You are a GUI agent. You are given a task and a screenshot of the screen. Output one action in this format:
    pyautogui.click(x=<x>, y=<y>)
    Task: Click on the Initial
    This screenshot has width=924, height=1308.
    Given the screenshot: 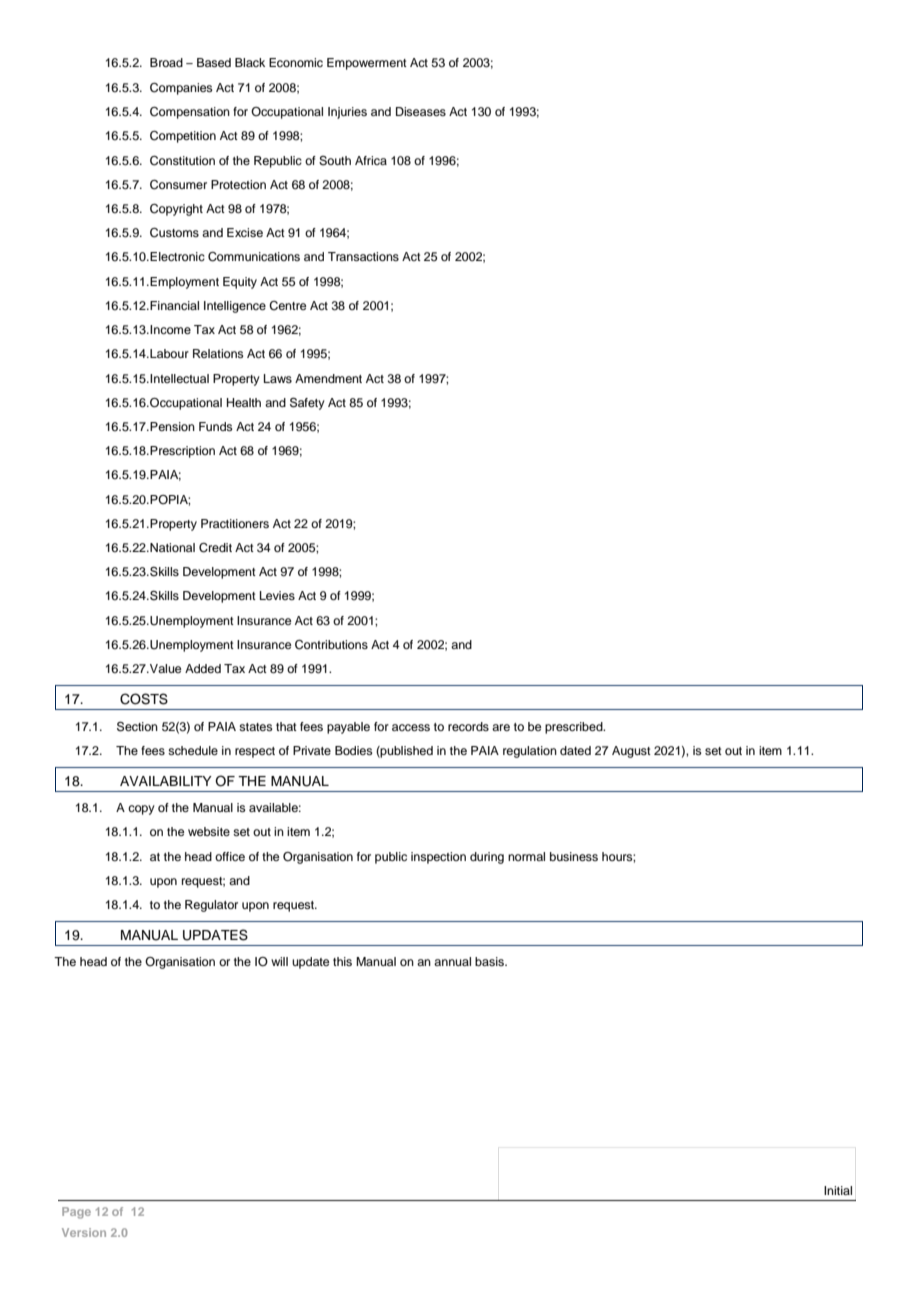 What is the action you would take?
    pyautogui.click(x=838, y=1190)
